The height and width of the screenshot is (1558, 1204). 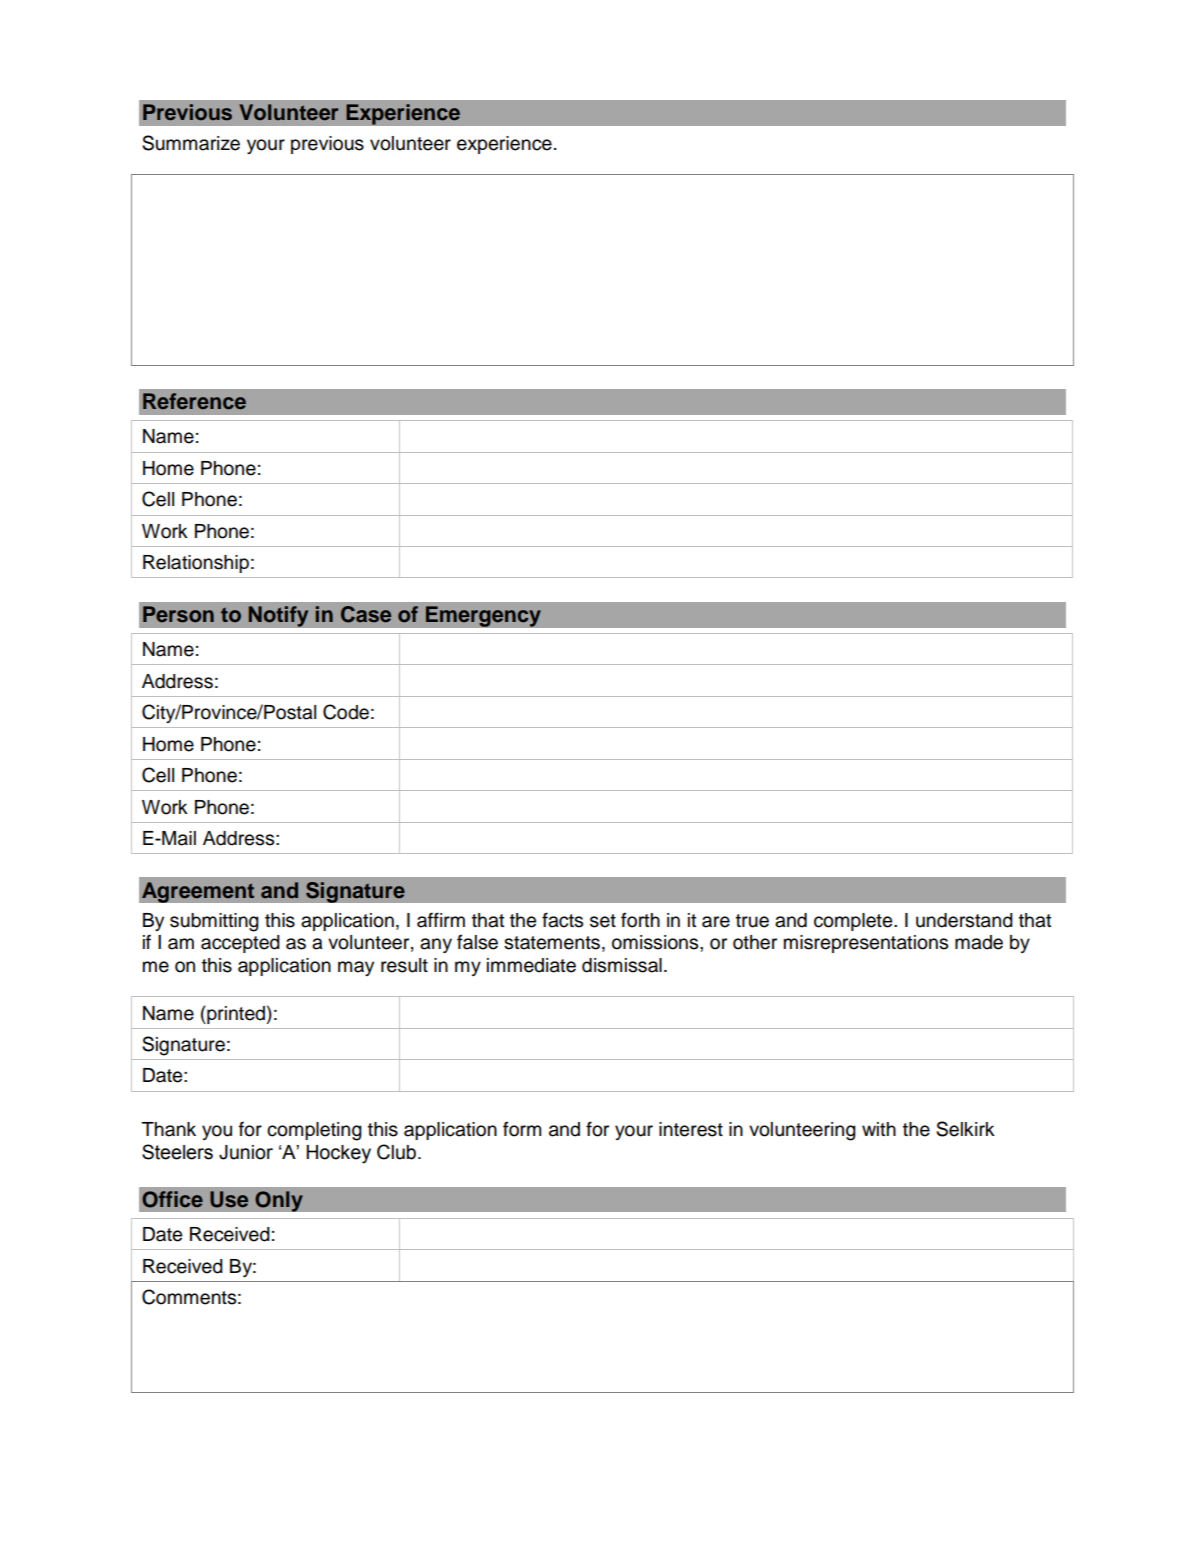 What do you see at coordinates (879, 1129) in the screenshot?
I see `with` at bounding box center [879, 1129].
